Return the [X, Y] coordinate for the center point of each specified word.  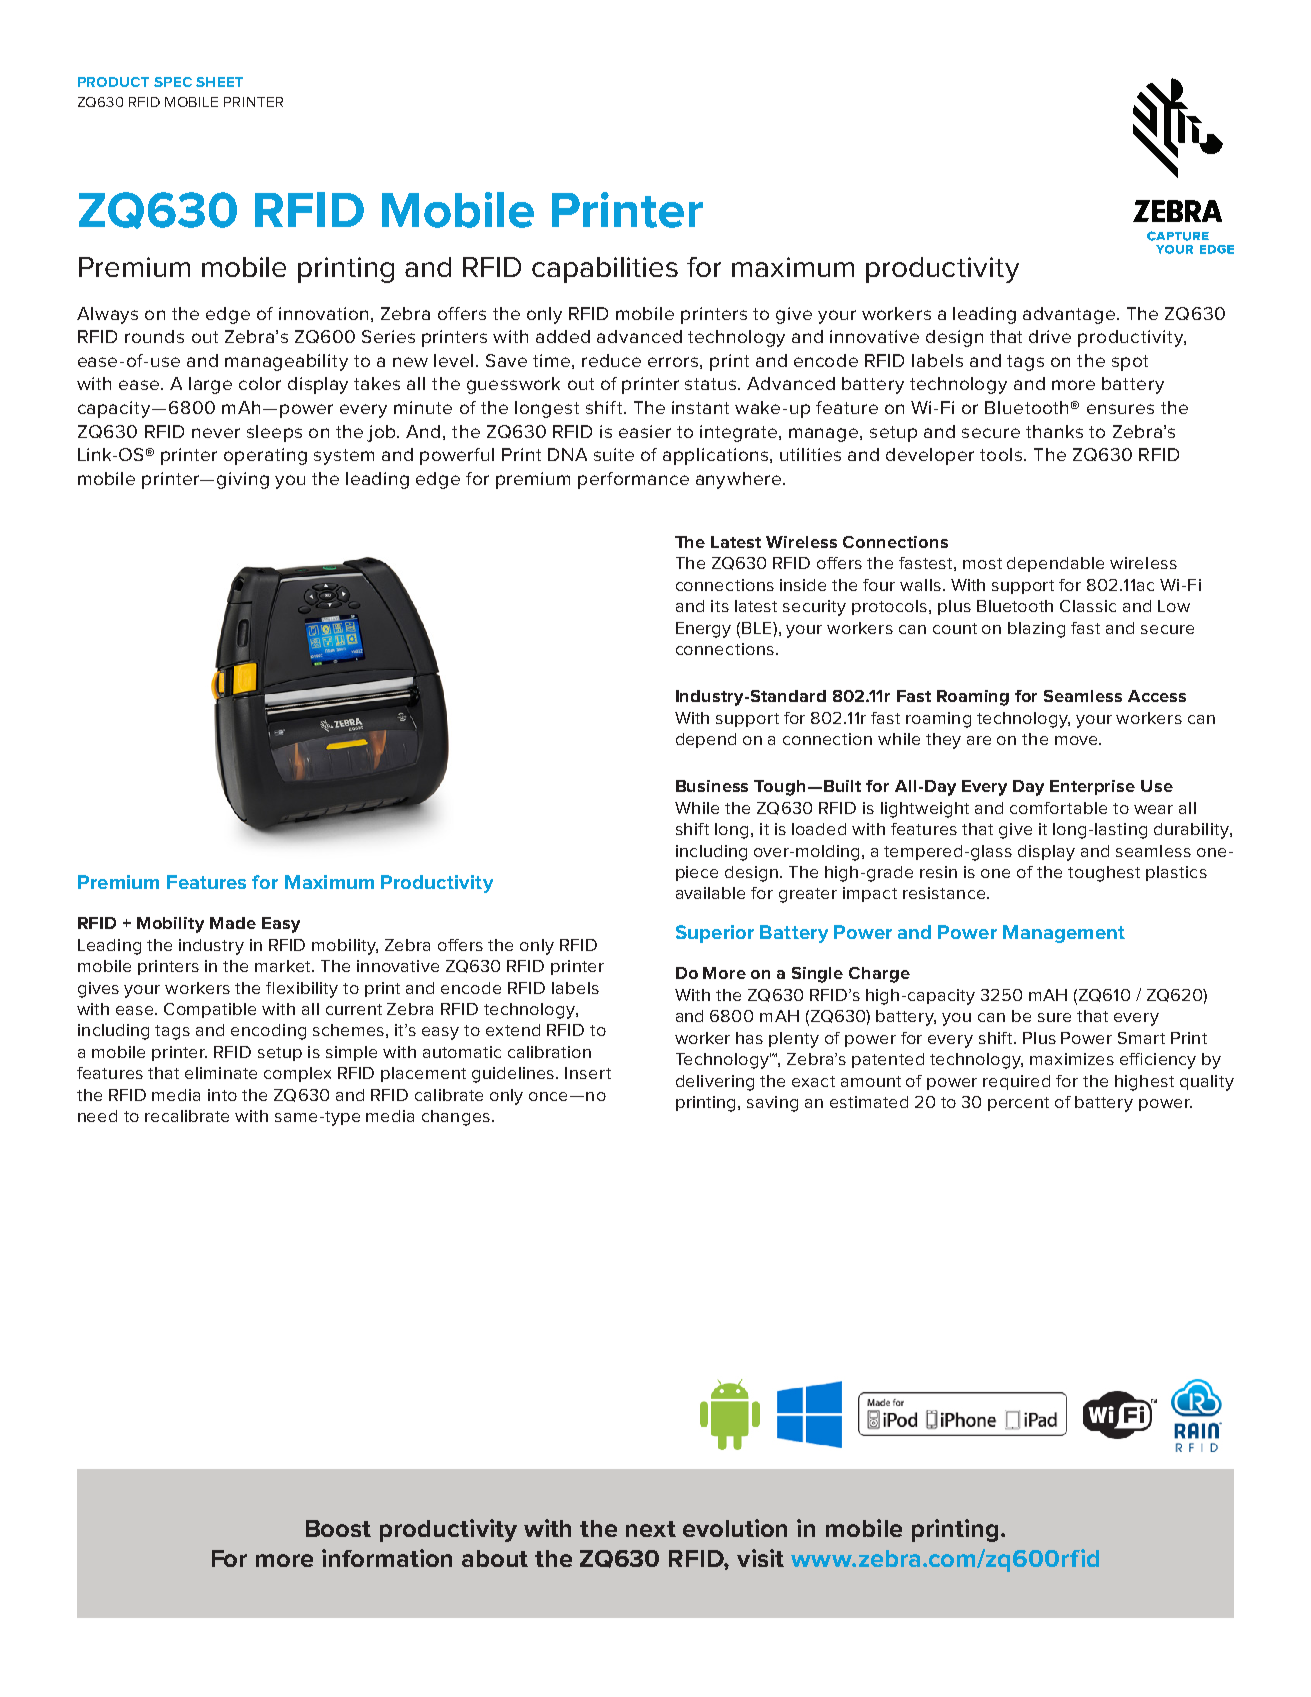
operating [265, 456]
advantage [1070, 315]
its [720, 606]
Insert [588, 1073]
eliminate [221, 1073]
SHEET [219, 82]
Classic [1088, 606]
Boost [338, 1528]
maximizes [1072, 1059]
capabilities [605, 270]
